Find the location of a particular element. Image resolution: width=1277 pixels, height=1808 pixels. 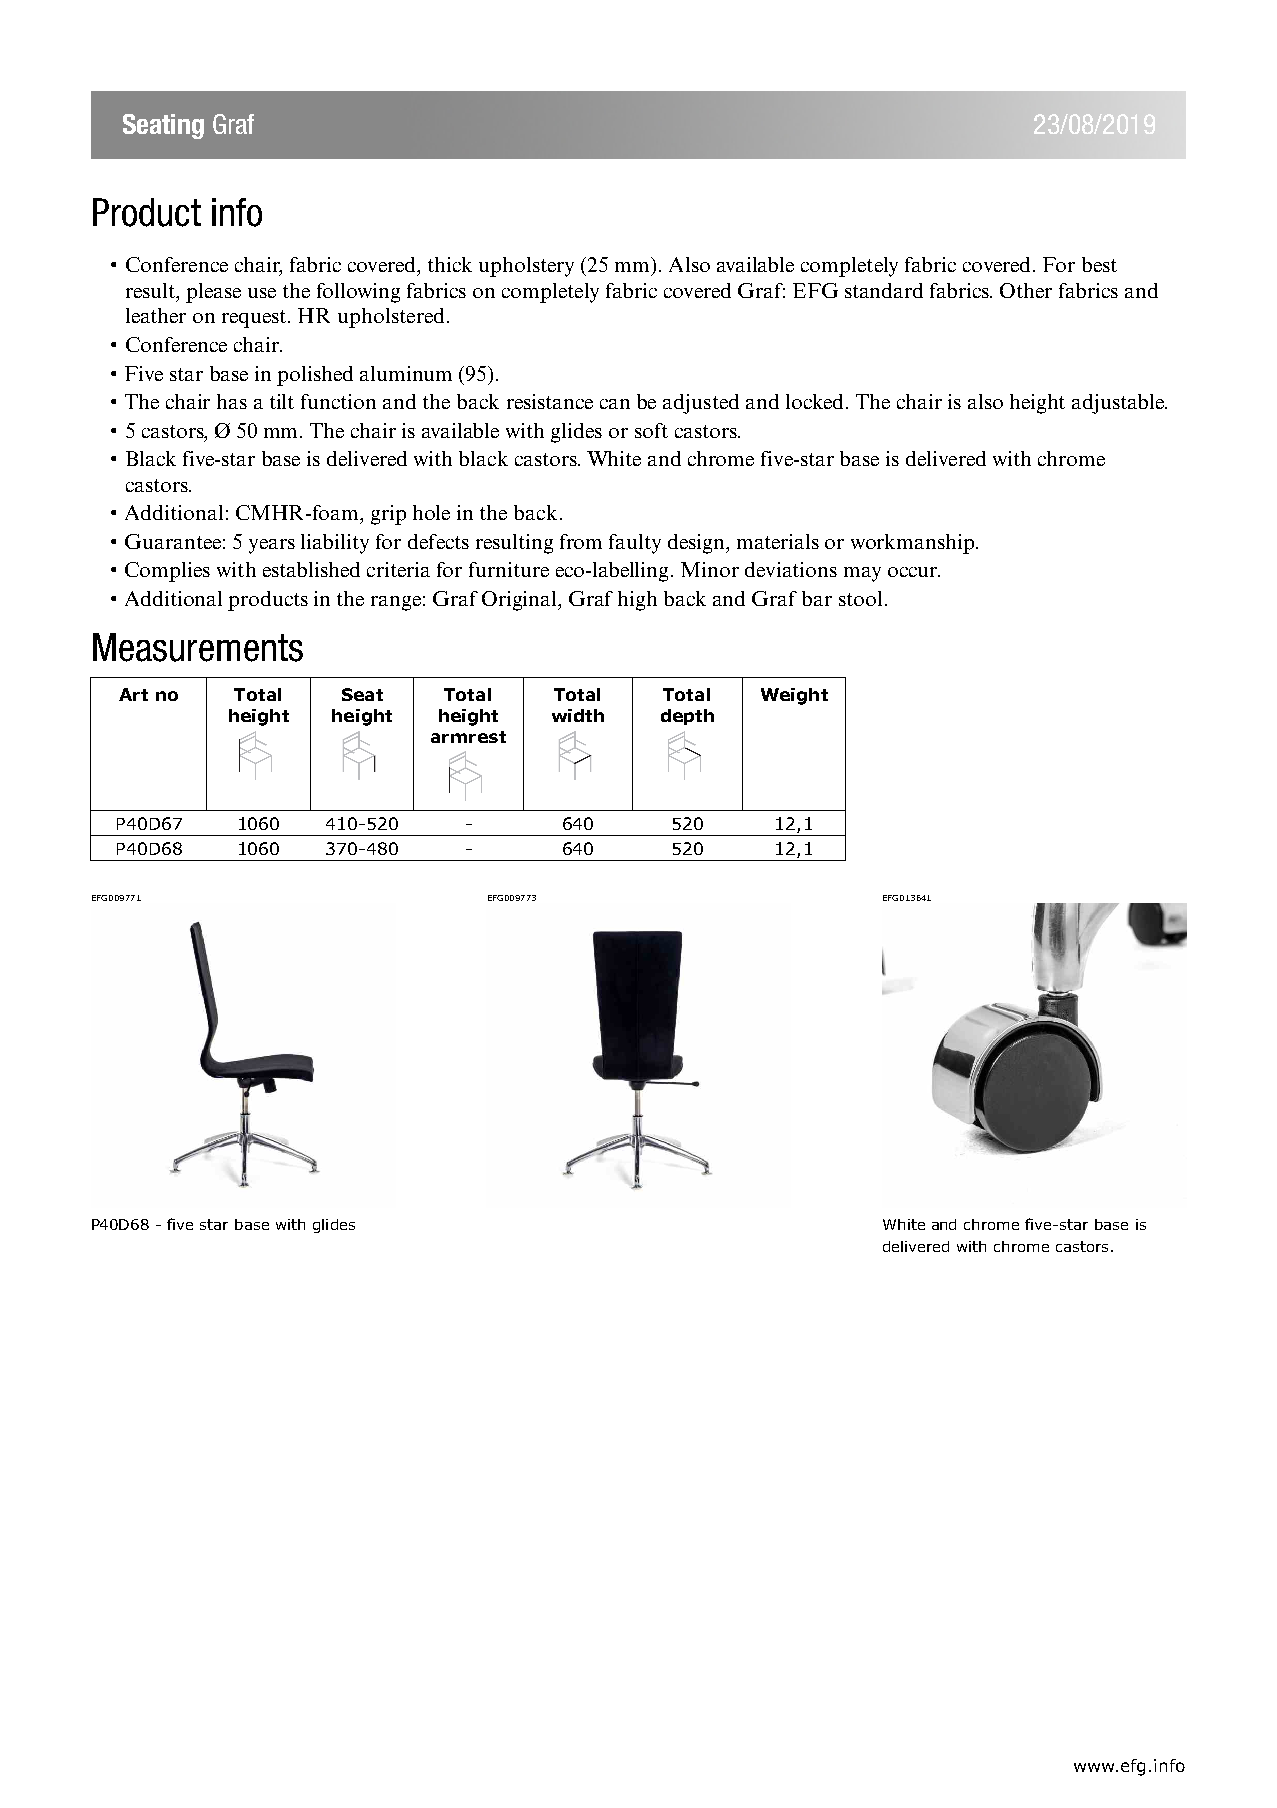

Art is located at coordinates (133, 694).
